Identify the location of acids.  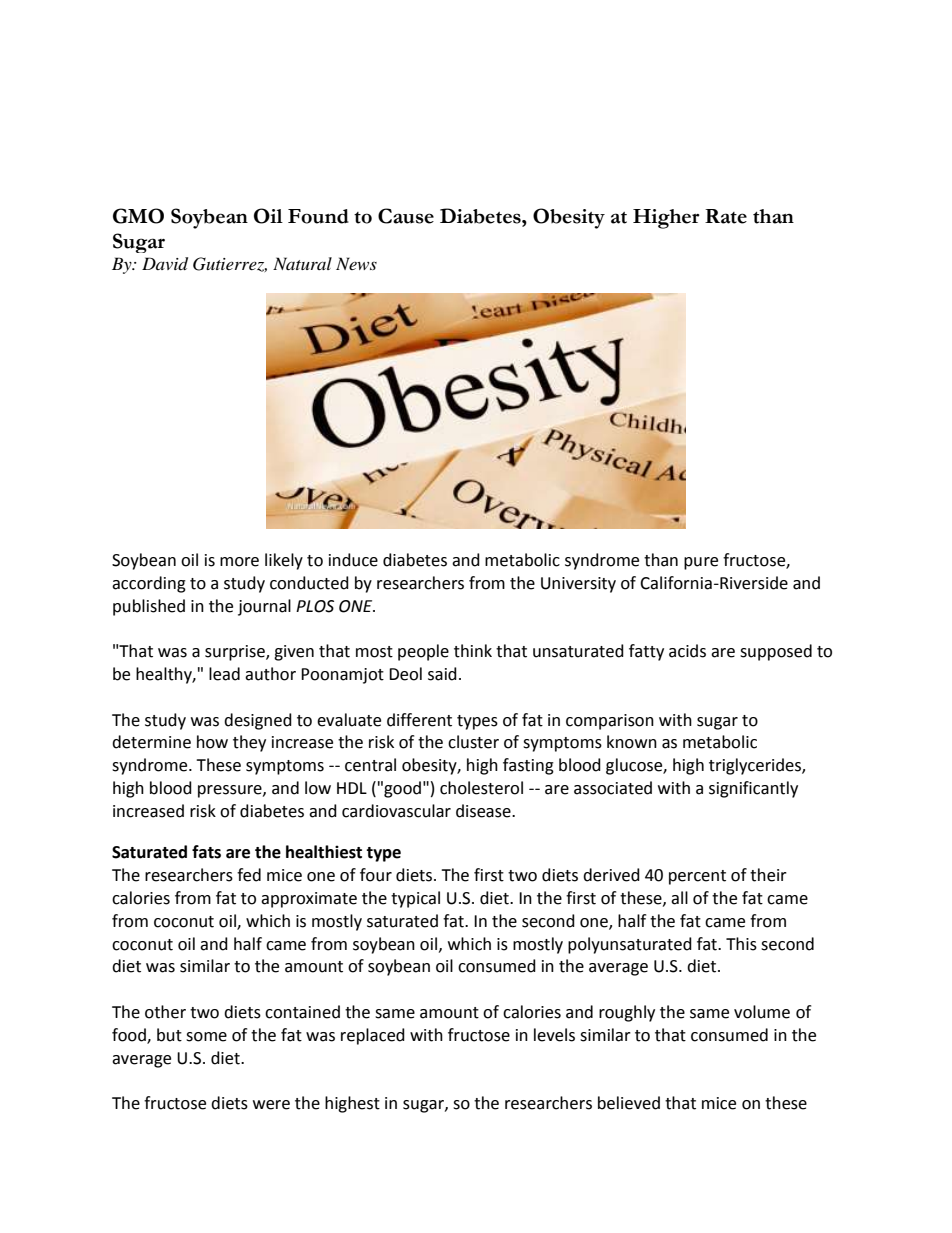
(687, 651).
